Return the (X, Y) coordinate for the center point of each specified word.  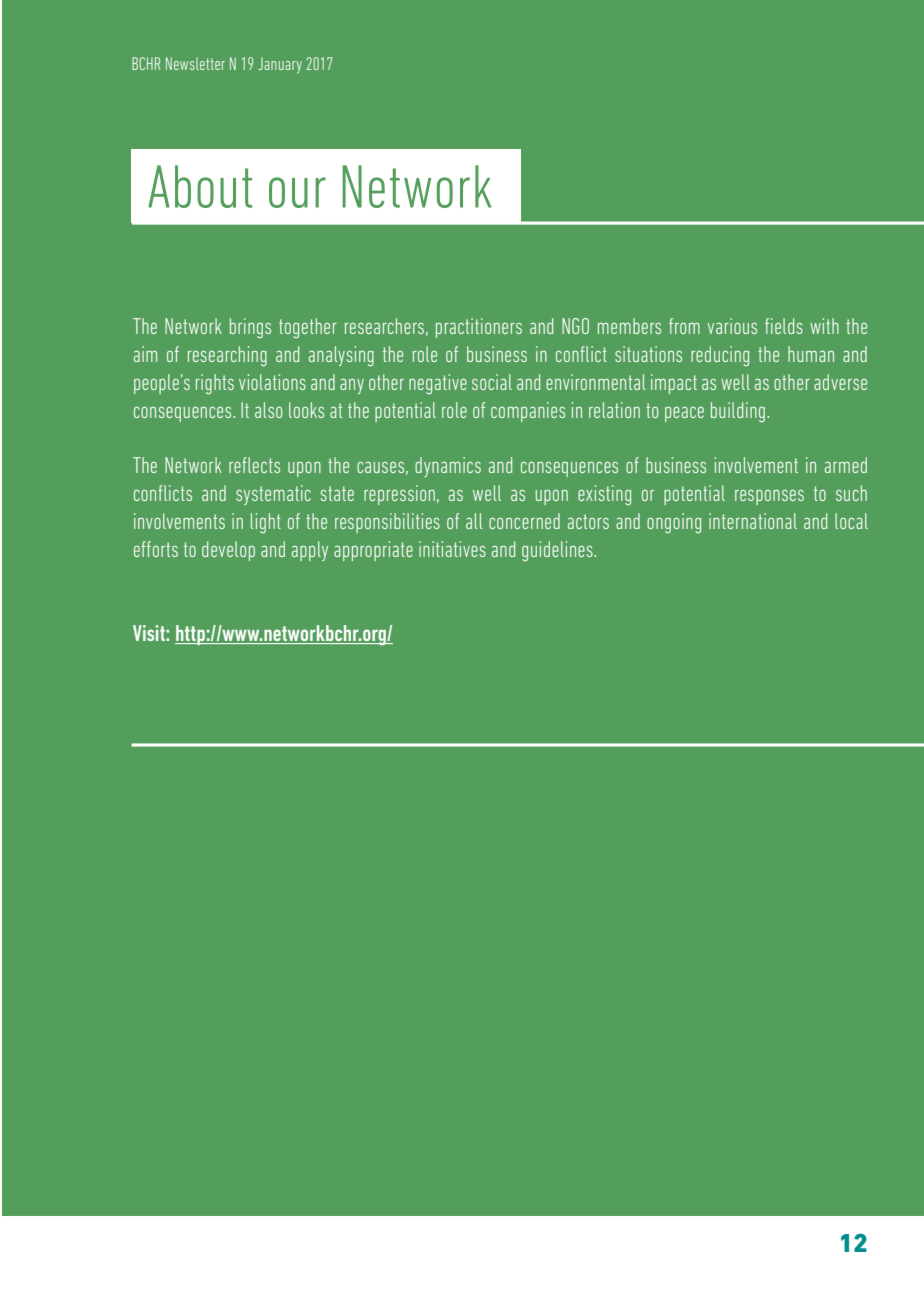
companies (528, 412)
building (738, 412)
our (297, 192)
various (732, 326)
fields (784, 326)
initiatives (452, 549)
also (268, 410)
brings (250, 328)
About (200, 186)
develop (228, 551)
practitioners (479, 328)
